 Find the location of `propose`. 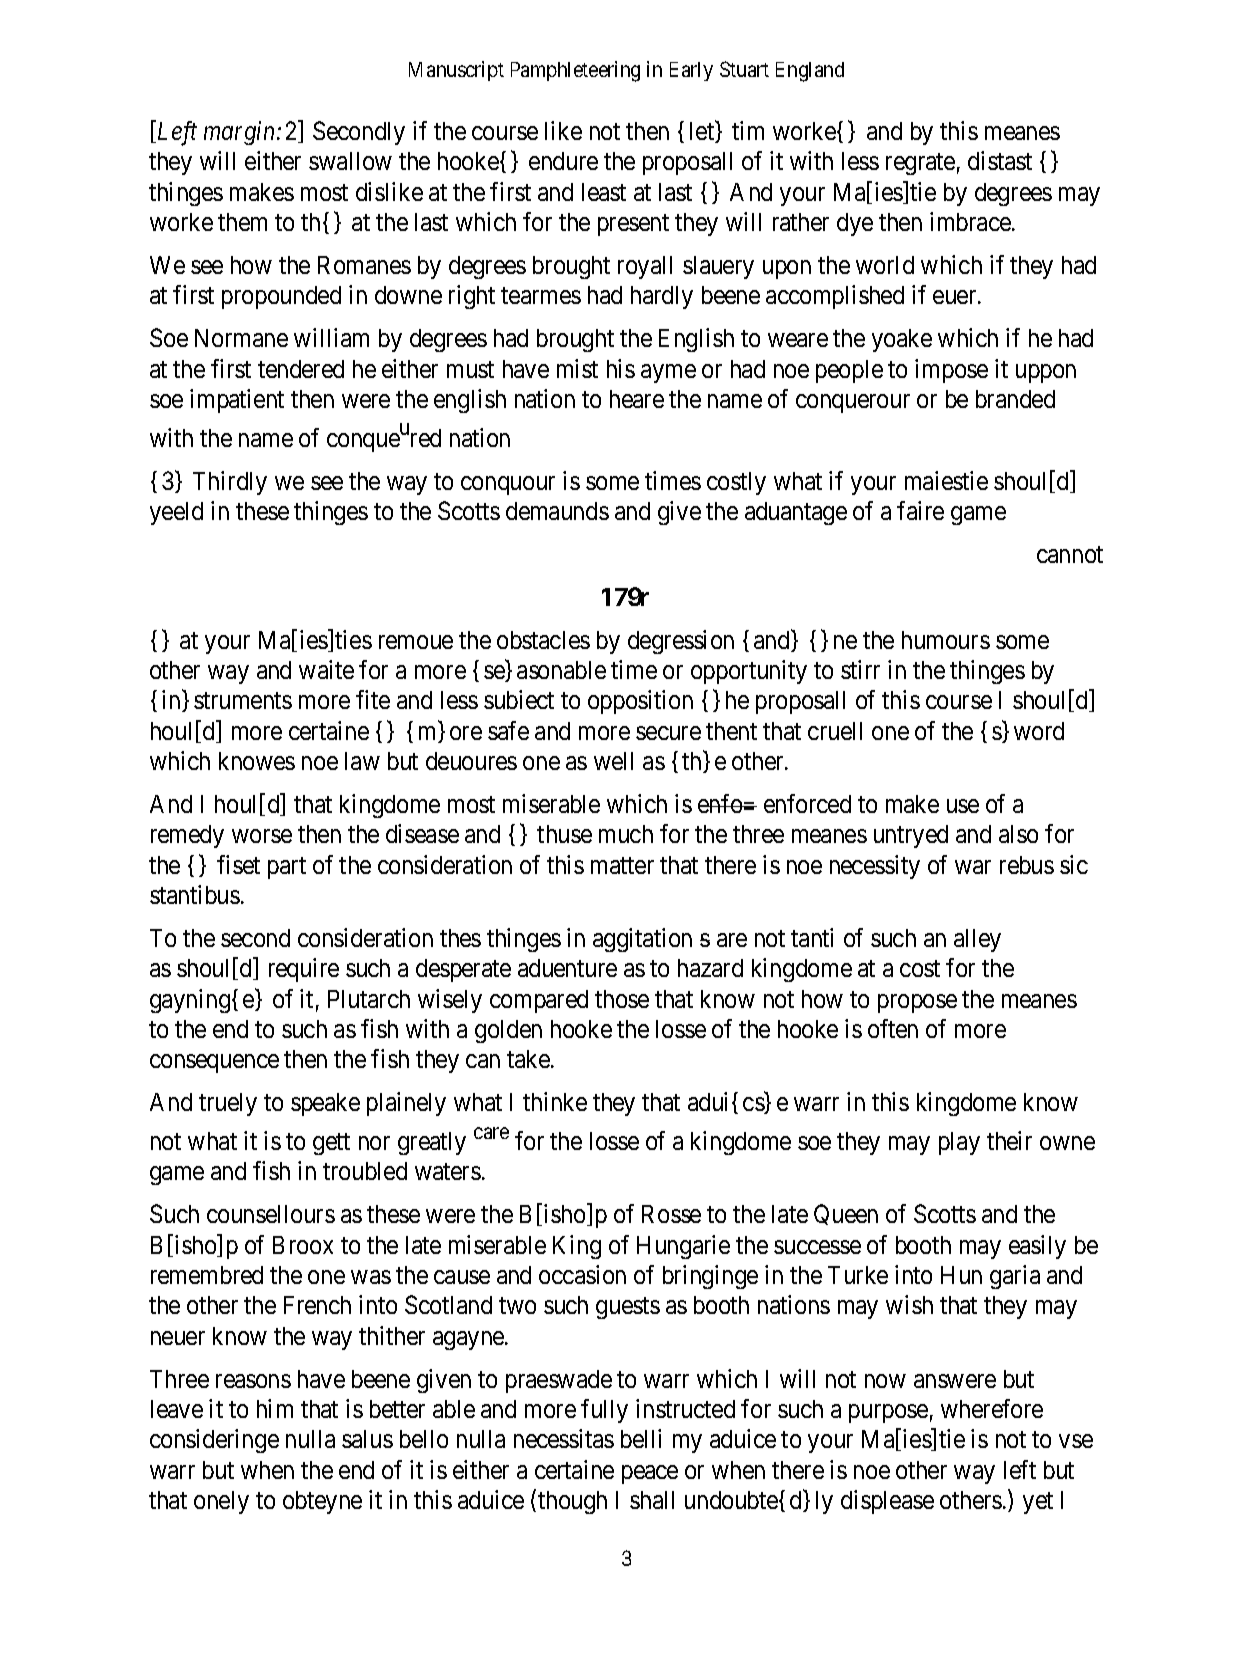

propose is located at coordinates (917, 1003).
